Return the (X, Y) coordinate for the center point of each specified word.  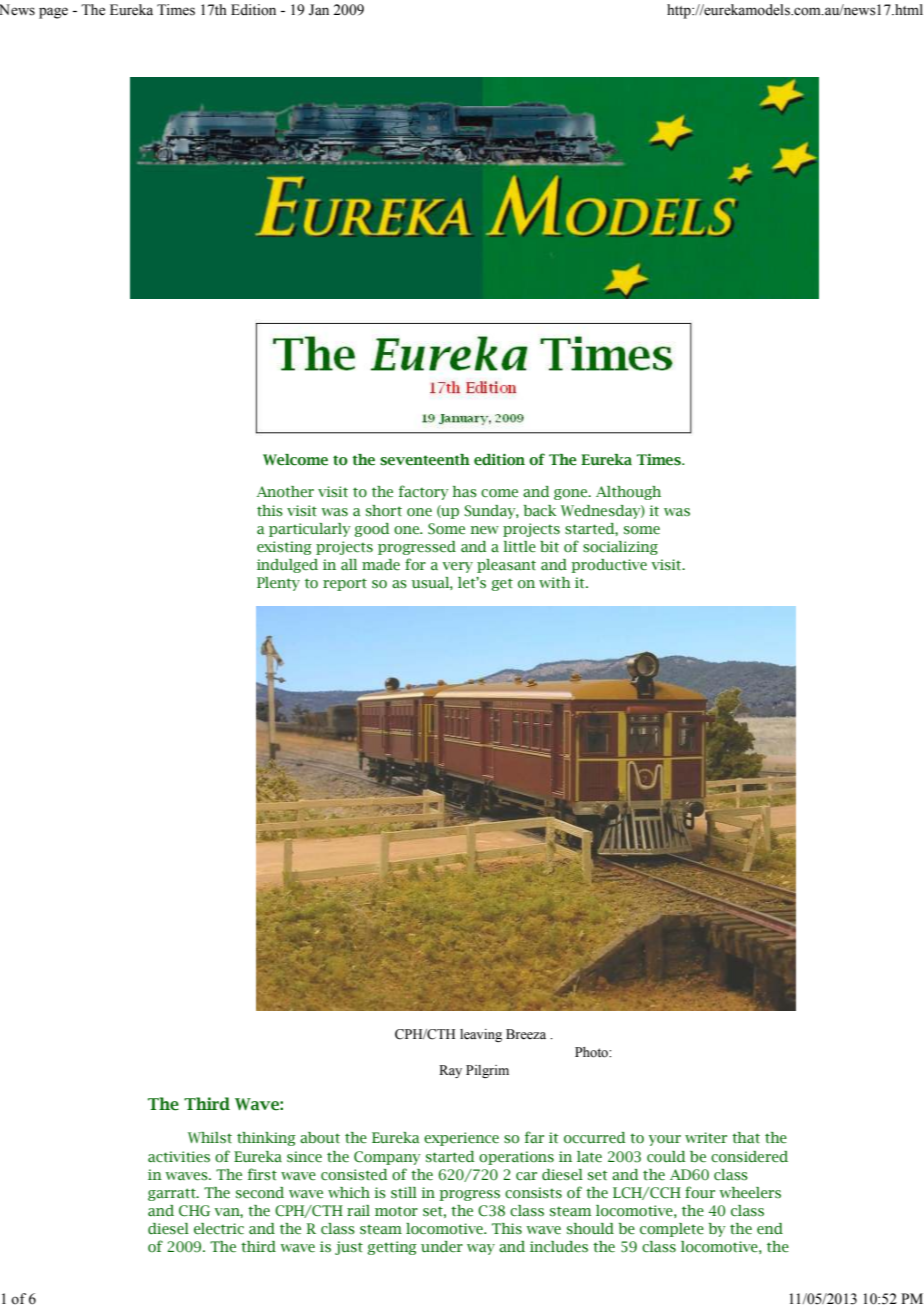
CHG (194, 1211)
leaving (481, 1035)
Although (628, 493)
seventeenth (425, 460)
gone (571, 494)
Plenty (278, 584)
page (53, 13)
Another (285, 492)
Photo (592, 1052)
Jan (319, 10)
